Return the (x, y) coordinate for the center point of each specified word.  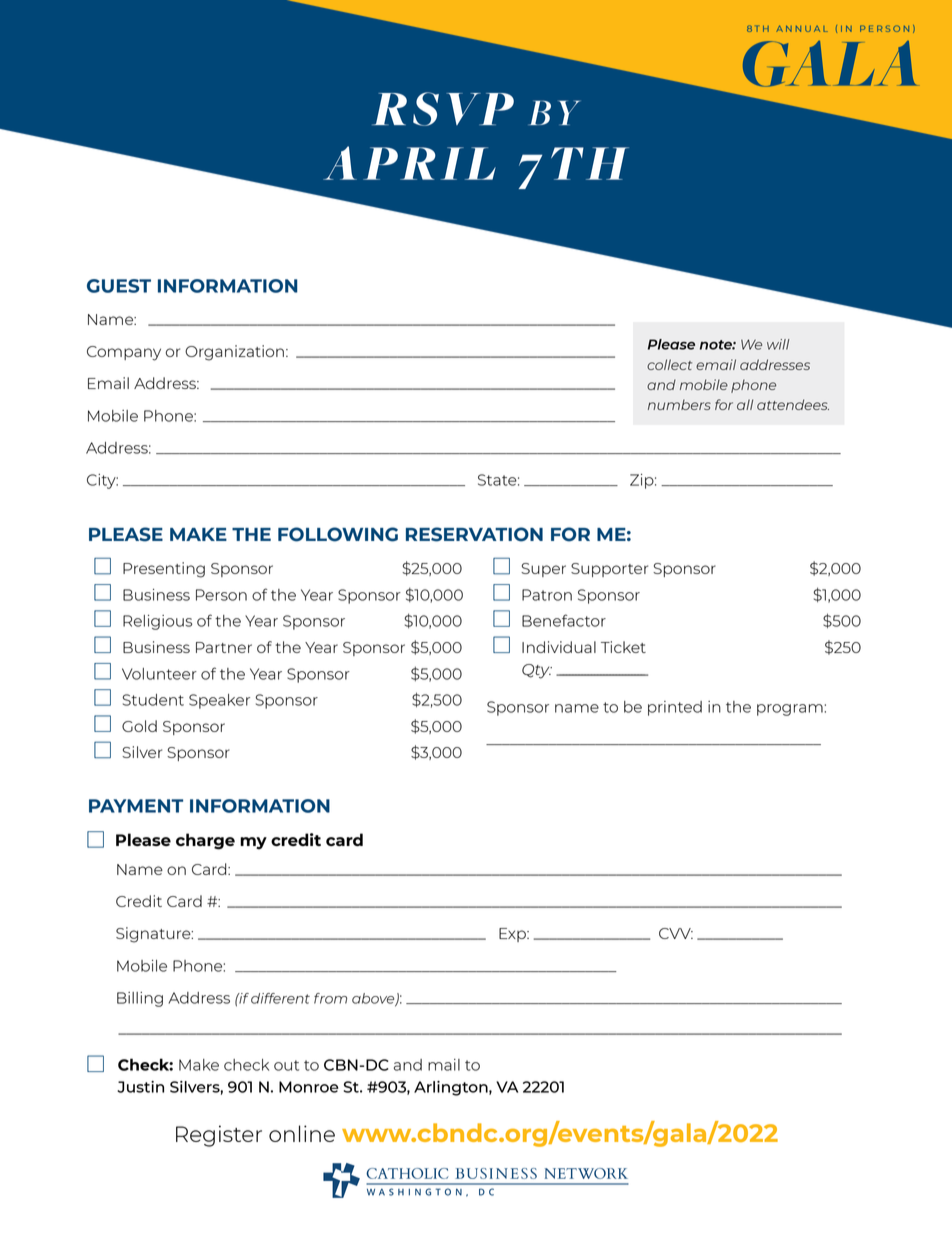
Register (219, 1136)
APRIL (409, 163)
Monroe (309, 1087)
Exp (513, 935)
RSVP (443, 109)
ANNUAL (802, 29)
